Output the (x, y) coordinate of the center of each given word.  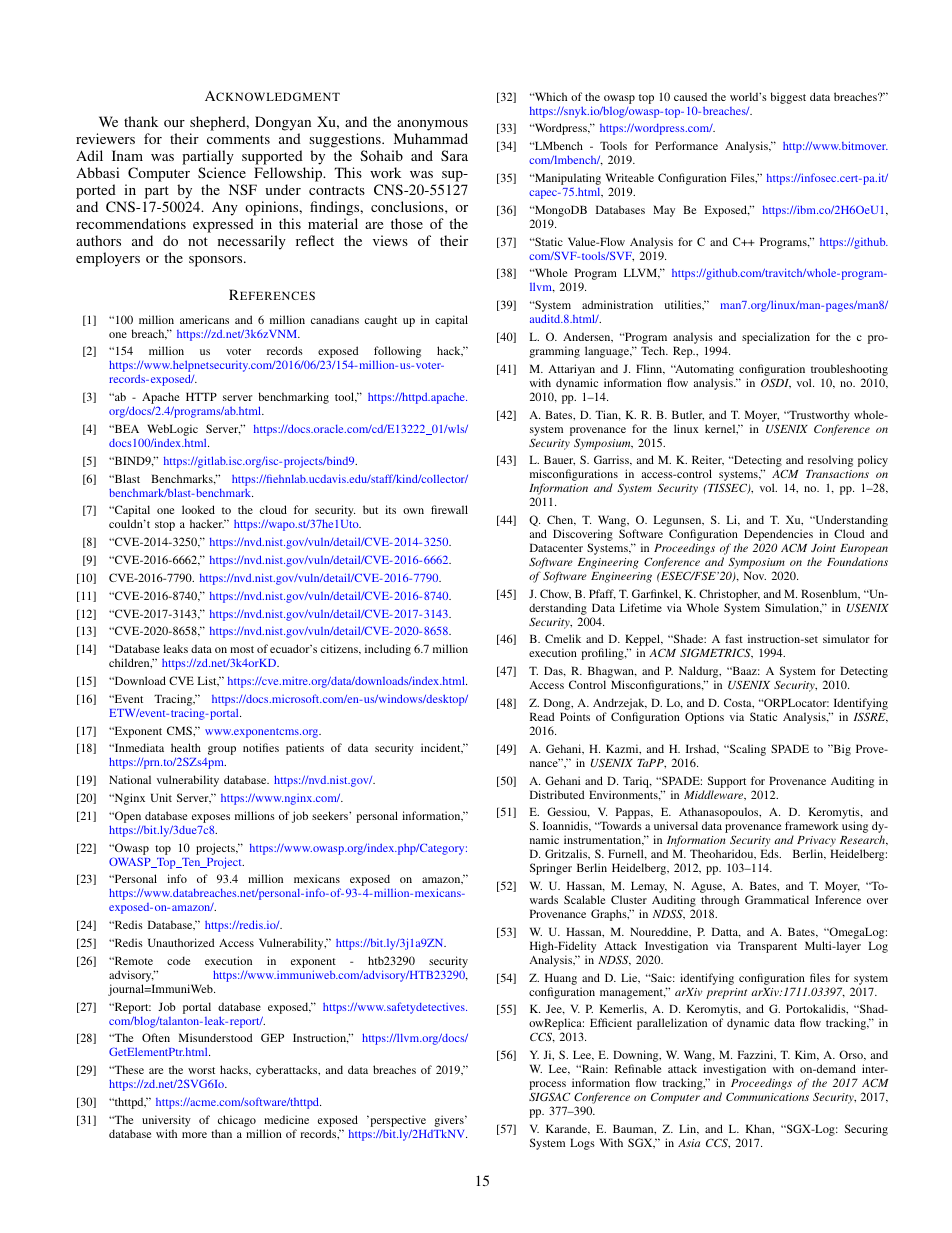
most (242, 649)
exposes (211, 820)
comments (238, 139)
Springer (551, 869)
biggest (788, 98)
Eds (770, 853)
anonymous (432, 125)
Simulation (793, 608)
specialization (776, 338)
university (166, 1122)
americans (204, 319)
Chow (555, 594)
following (397, 353)
